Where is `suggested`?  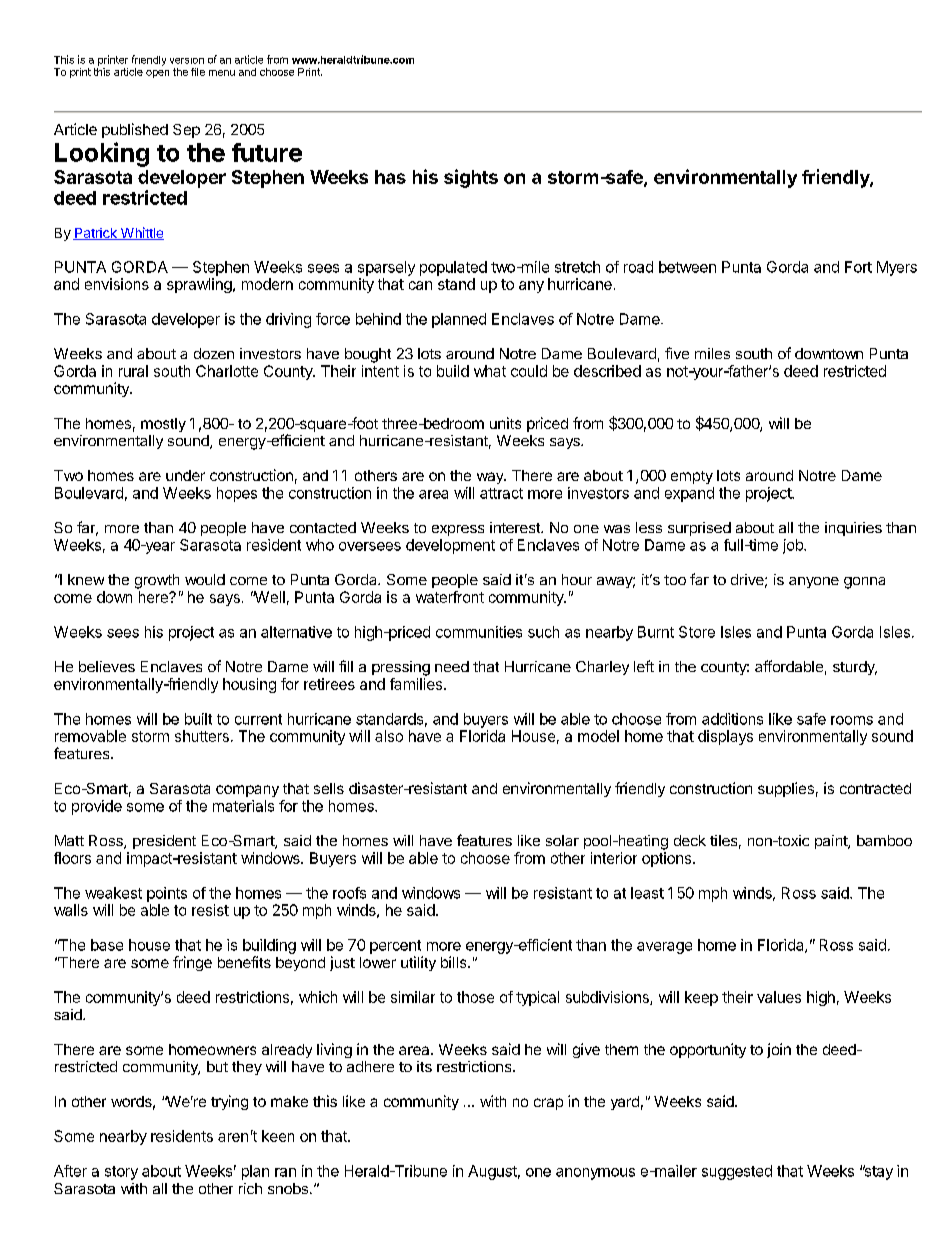
suggested is located at coordinates (737, 1172).
